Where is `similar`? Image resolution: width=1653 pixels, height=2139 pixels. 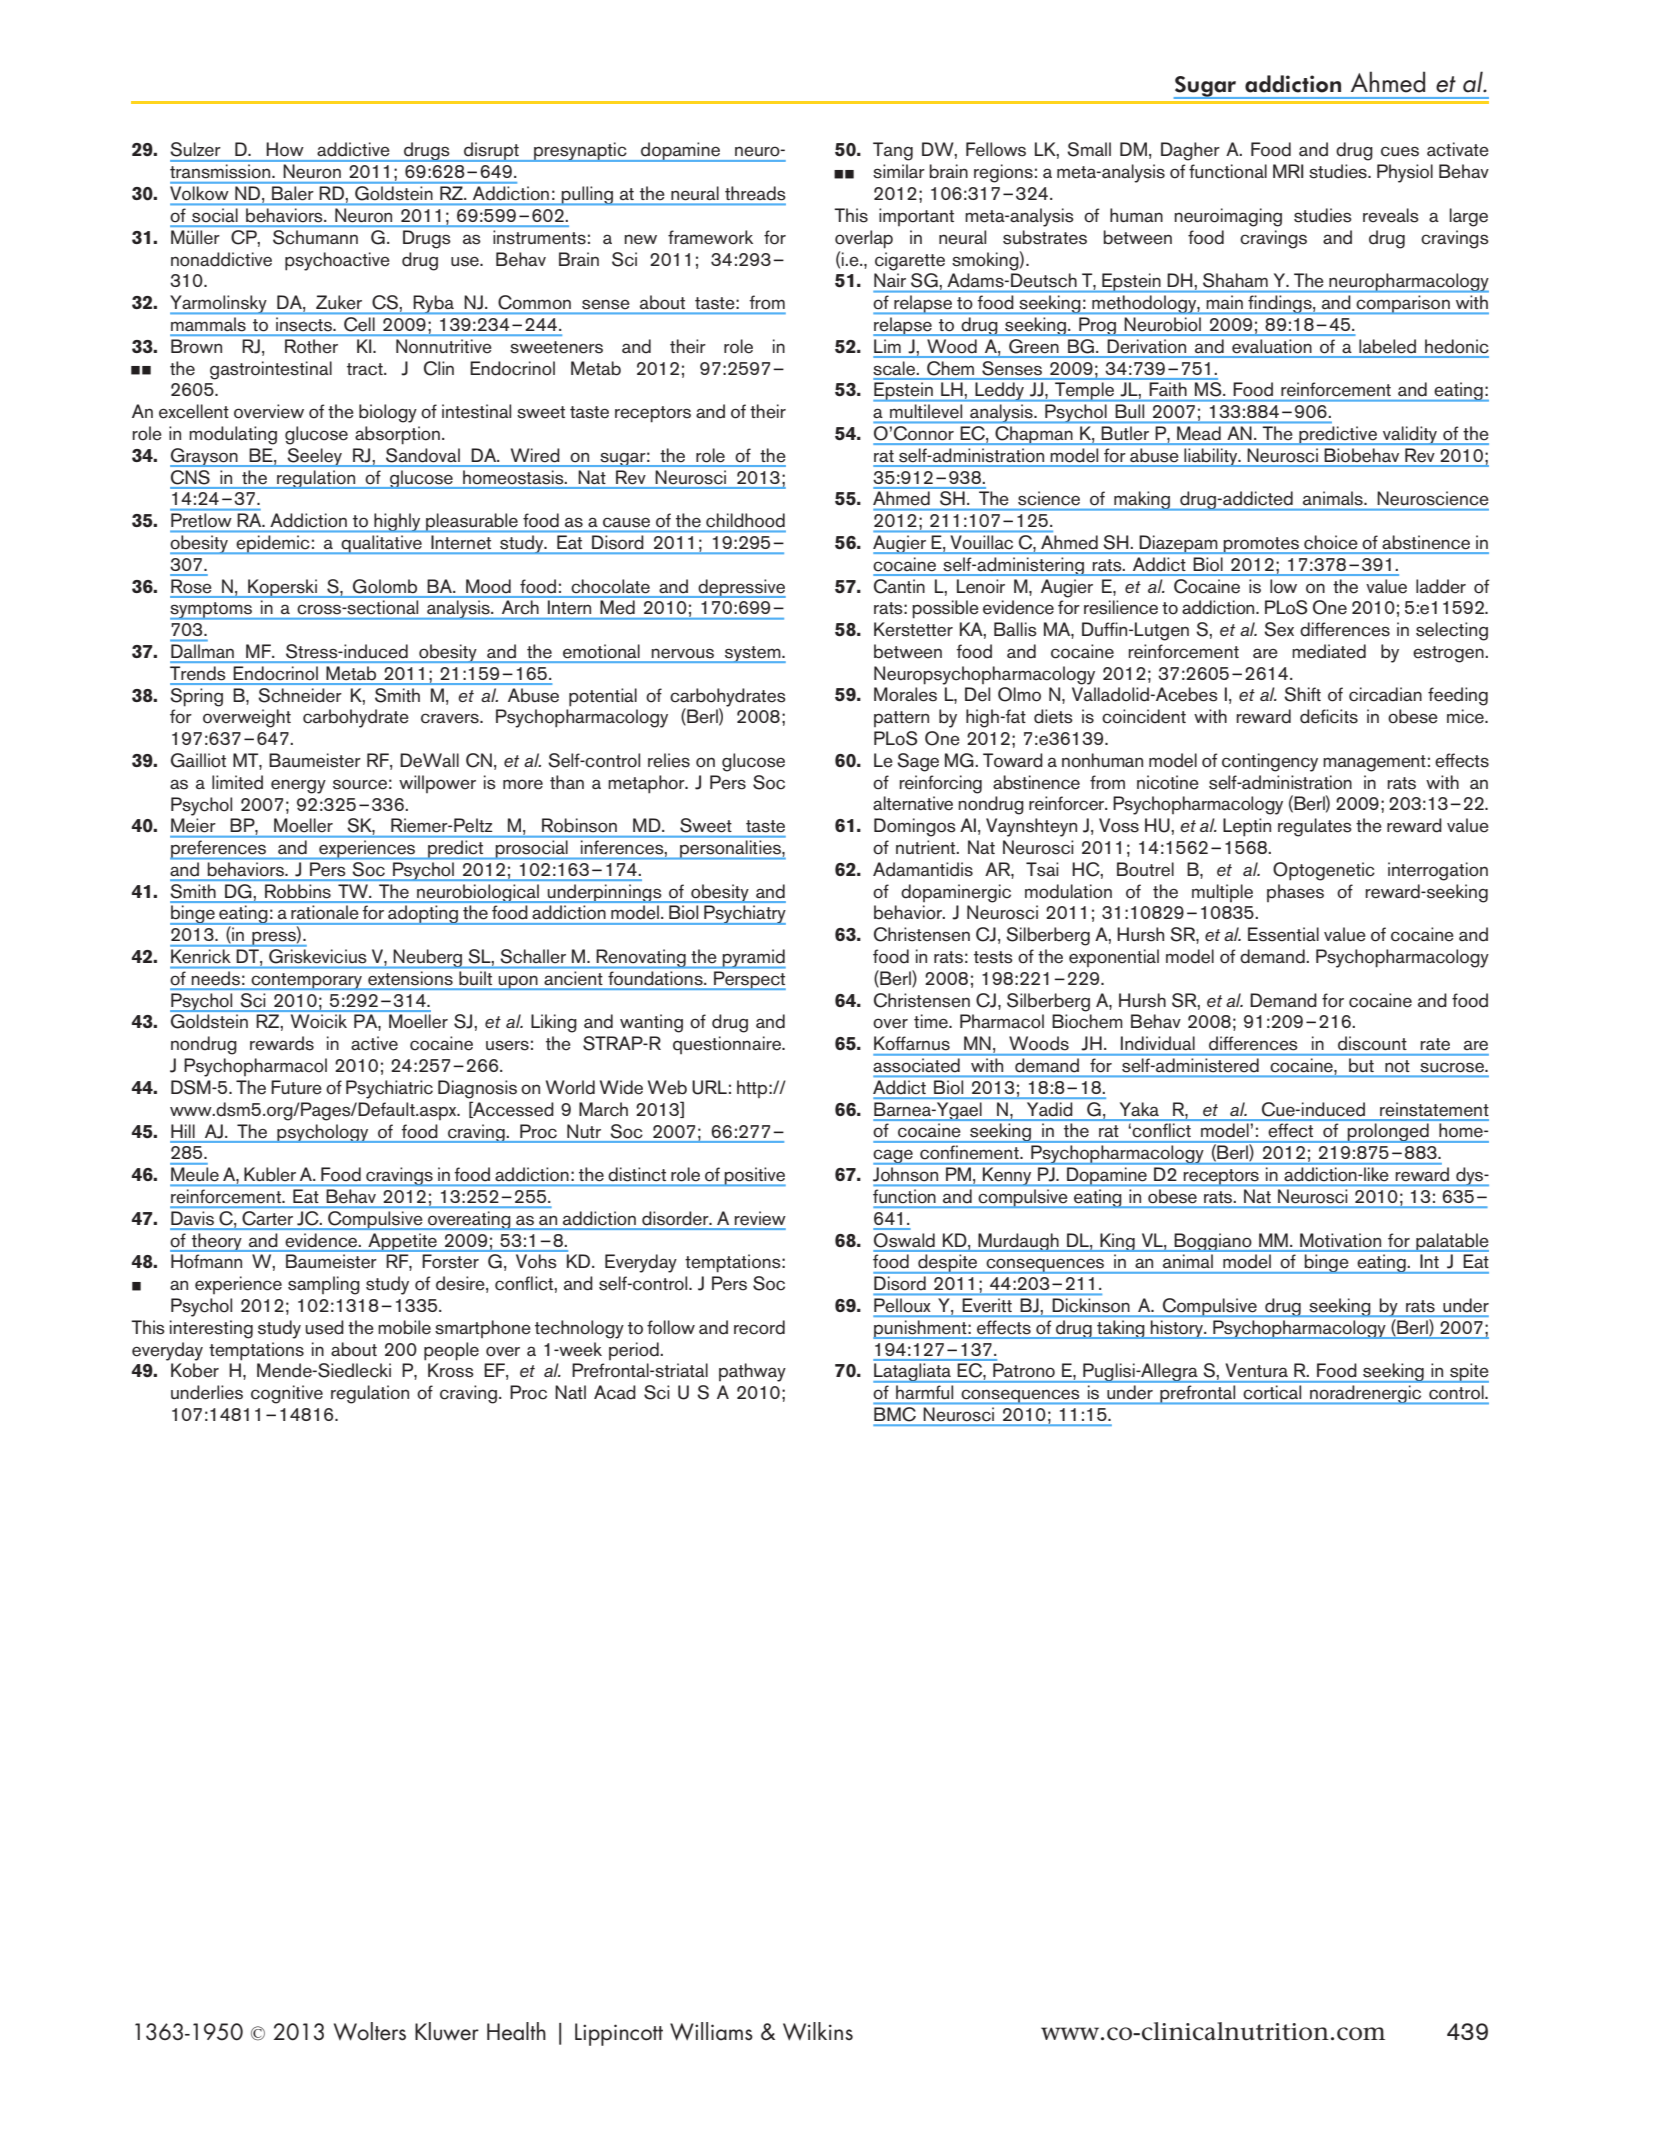
similar is located at coordinates (899, 171).
